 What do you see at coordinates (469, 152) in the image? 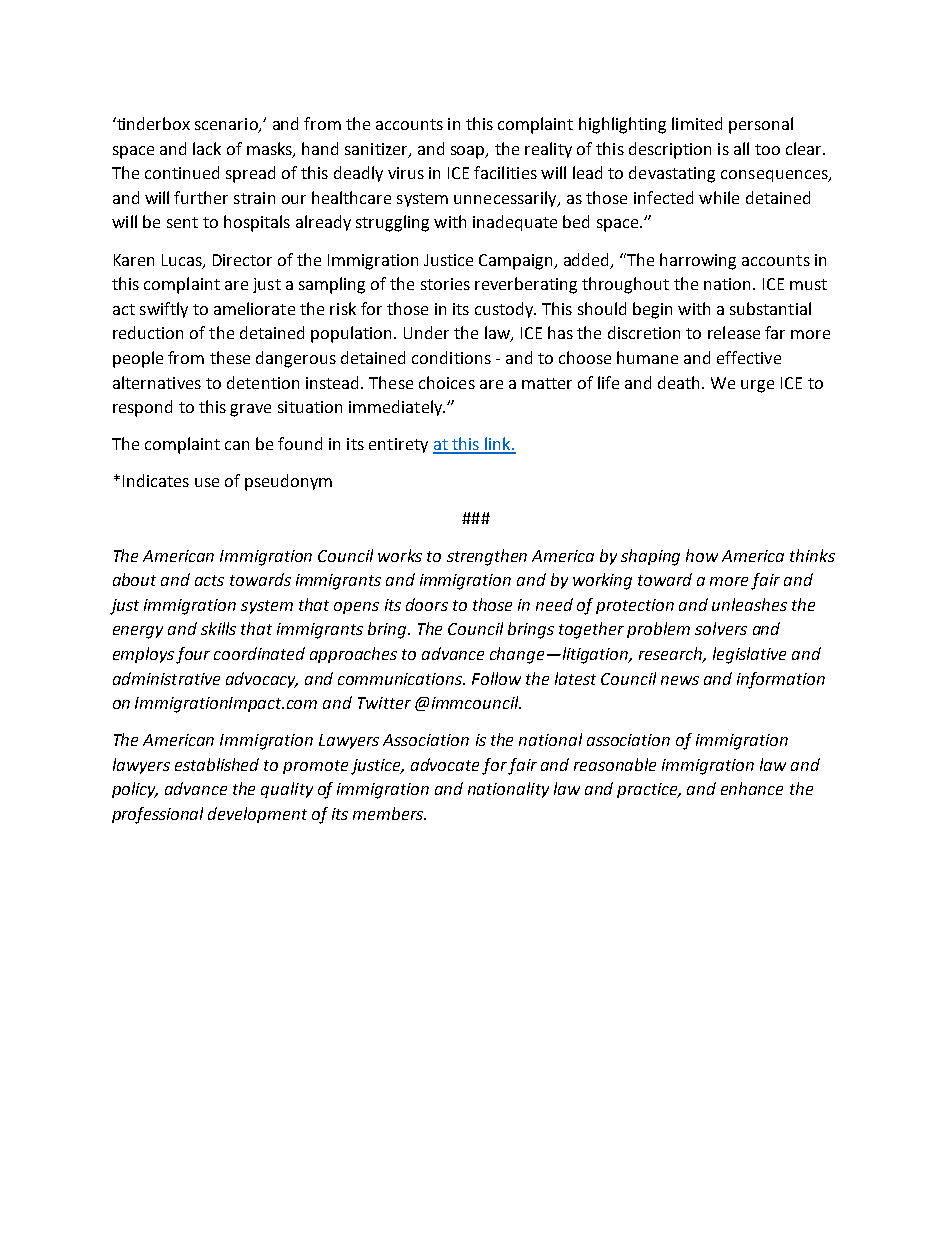
I see `soap` at bounding box center [469, 152].
